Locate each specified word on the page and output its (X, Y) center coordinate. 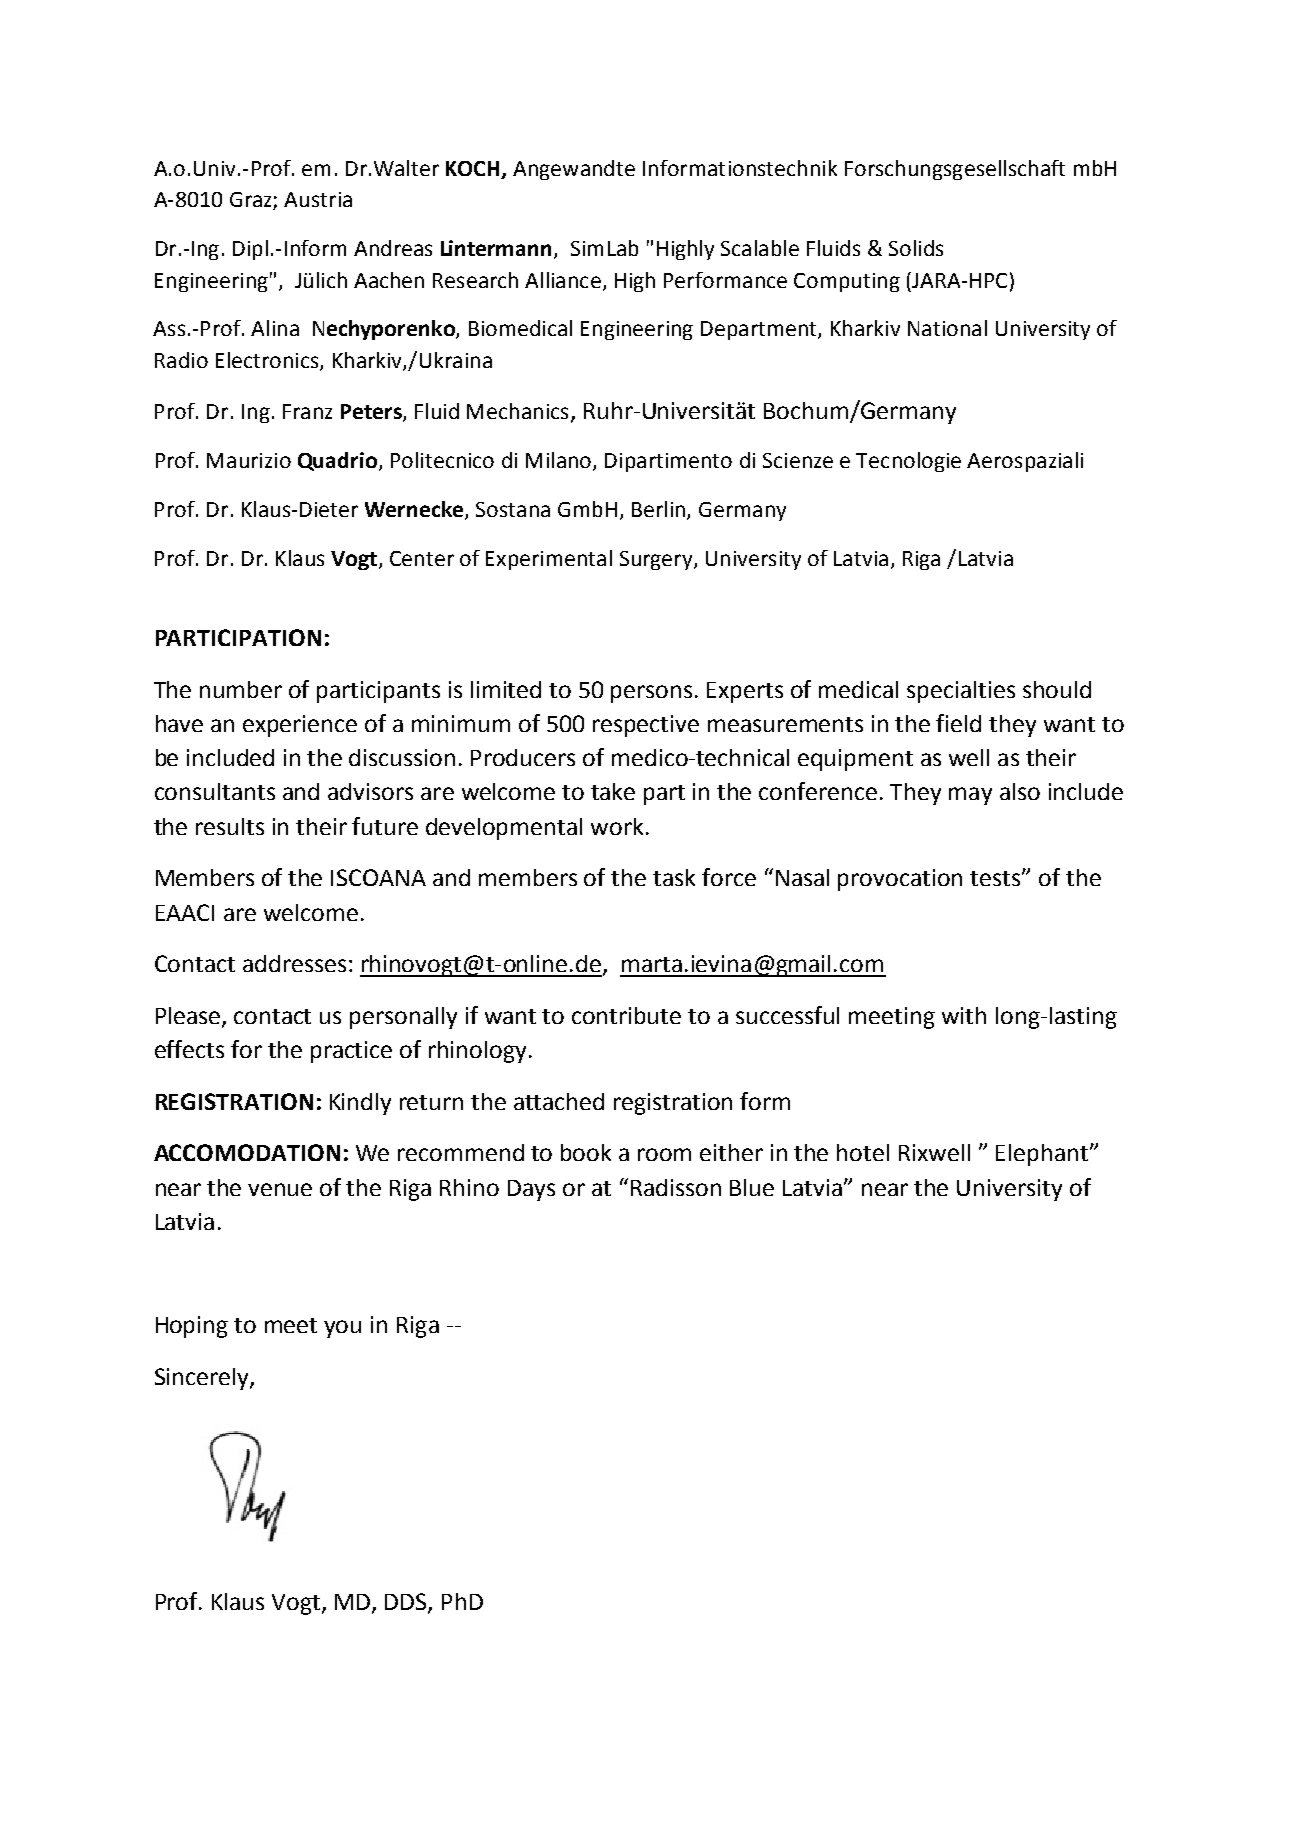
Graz (252, 201)
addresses (294, 963)
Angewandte (574, 170)
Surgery (657, 560)
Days (531, 1190)
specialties (961, 692)
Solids (916, 248)
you (342, 1329)
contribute (626, 1015)
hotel (863, 1152)
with (964, 1015)
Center (422, 558)
